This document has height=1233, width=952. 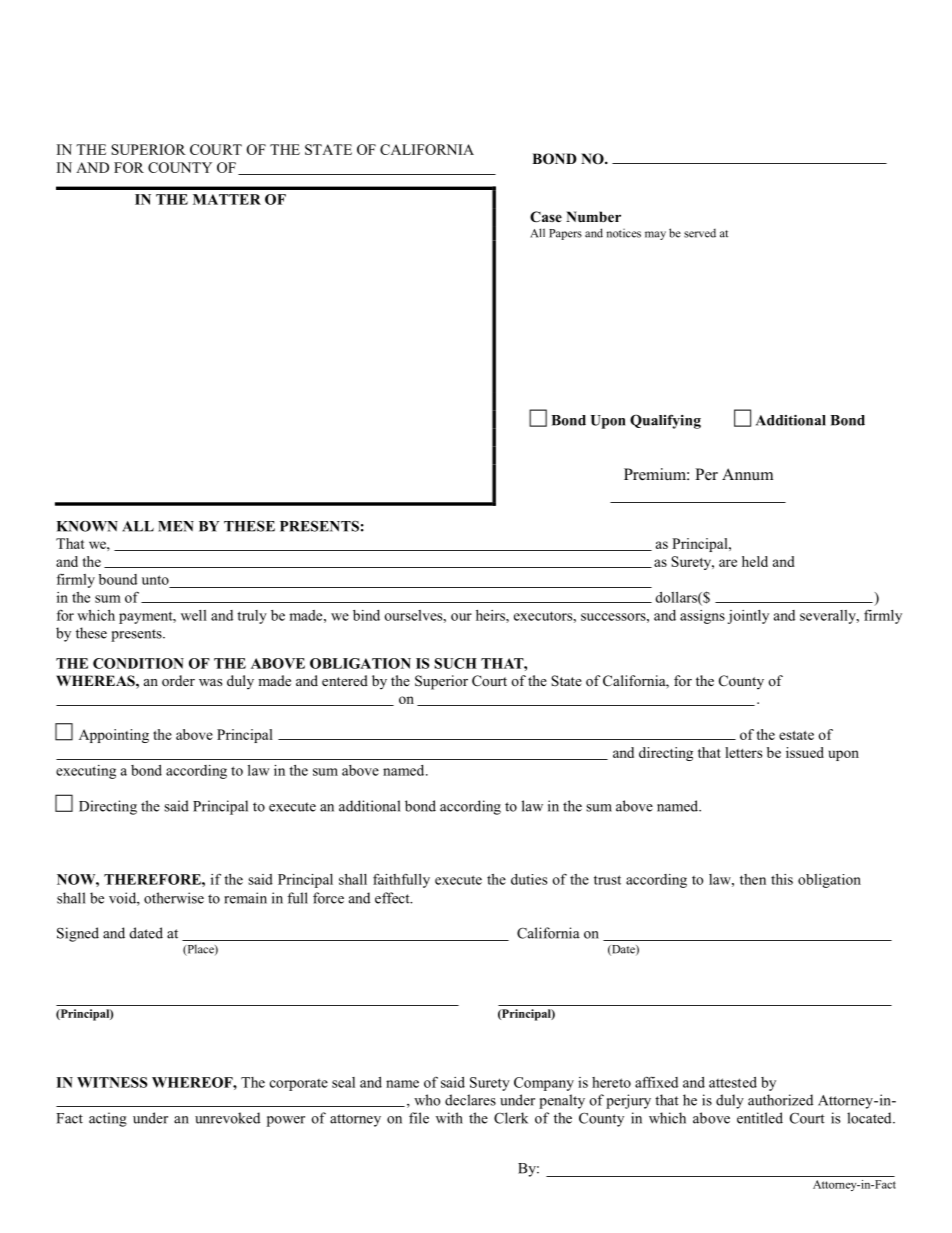 What do you see at coordinates (178, 680) in the document?
I see `order` at bounding box center [178, 680].
